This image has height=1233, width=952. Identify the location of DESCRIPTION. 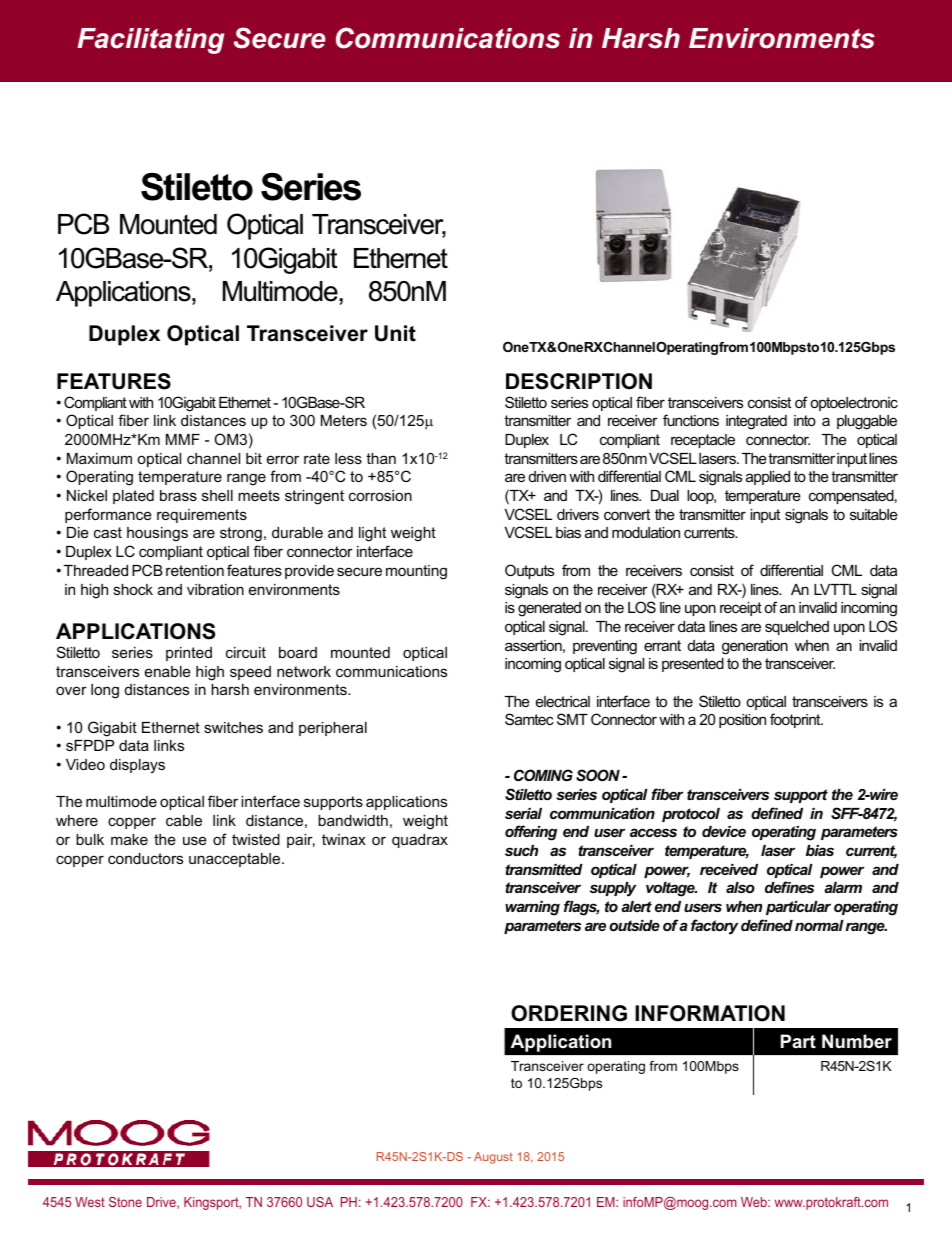
(579, 381).
